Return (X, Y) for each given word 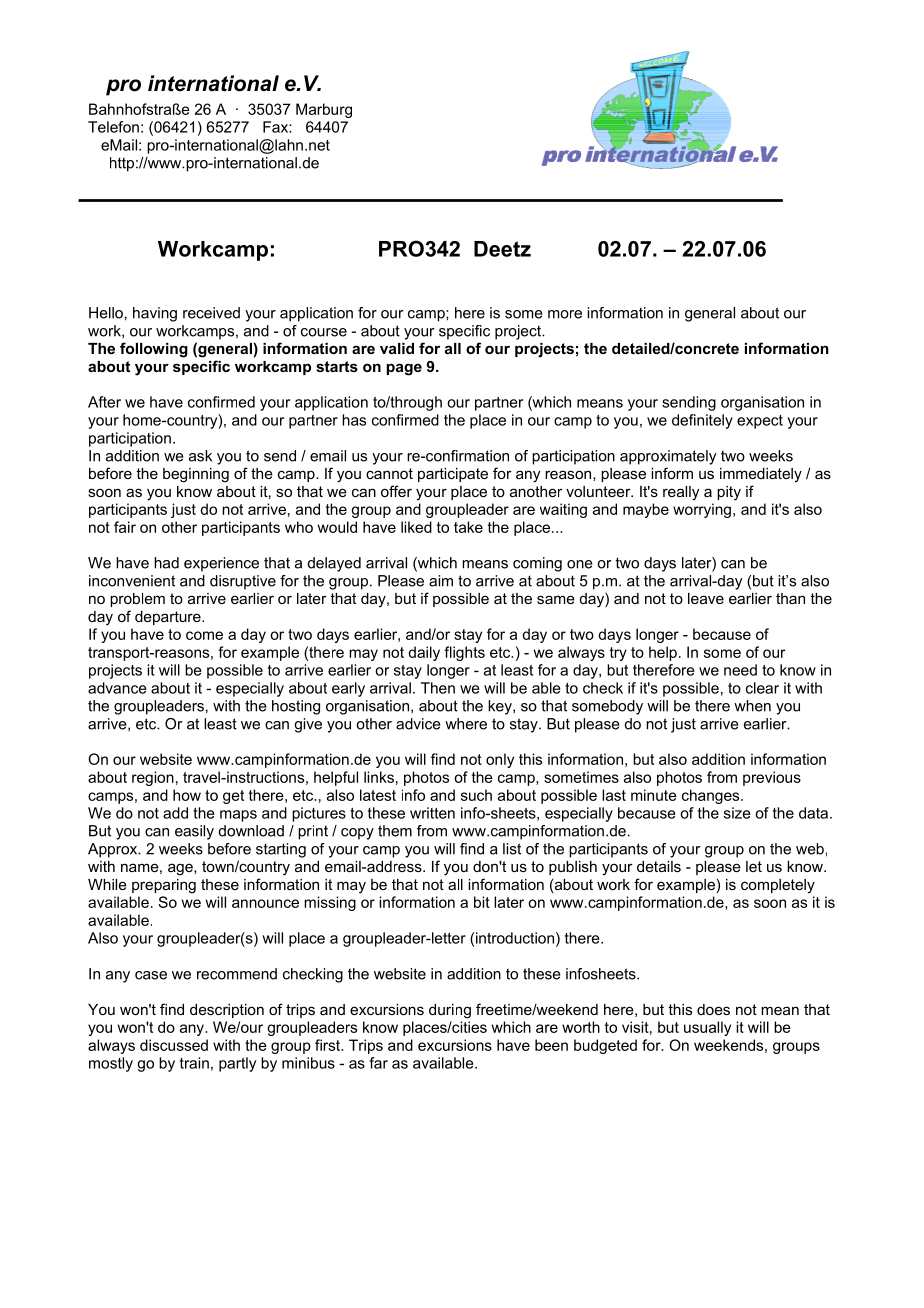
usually (707, 1028)
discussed (174, 1045)
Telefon (113, 127)
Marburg (324, 110)
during (450, 1011)
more (565, 314)
